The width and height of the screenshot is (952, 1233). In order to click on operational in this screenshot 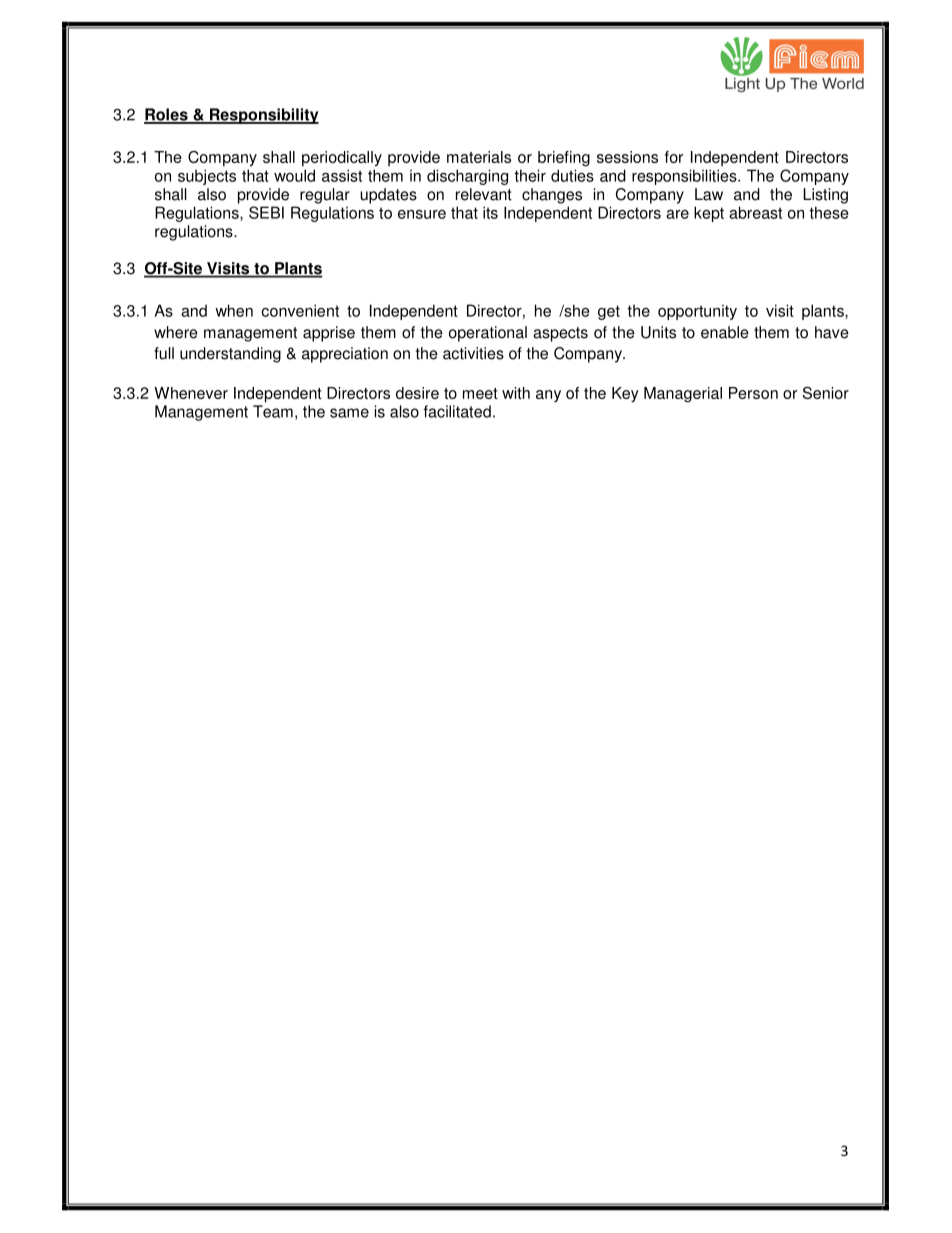, I will do `click(488, 334)`.
